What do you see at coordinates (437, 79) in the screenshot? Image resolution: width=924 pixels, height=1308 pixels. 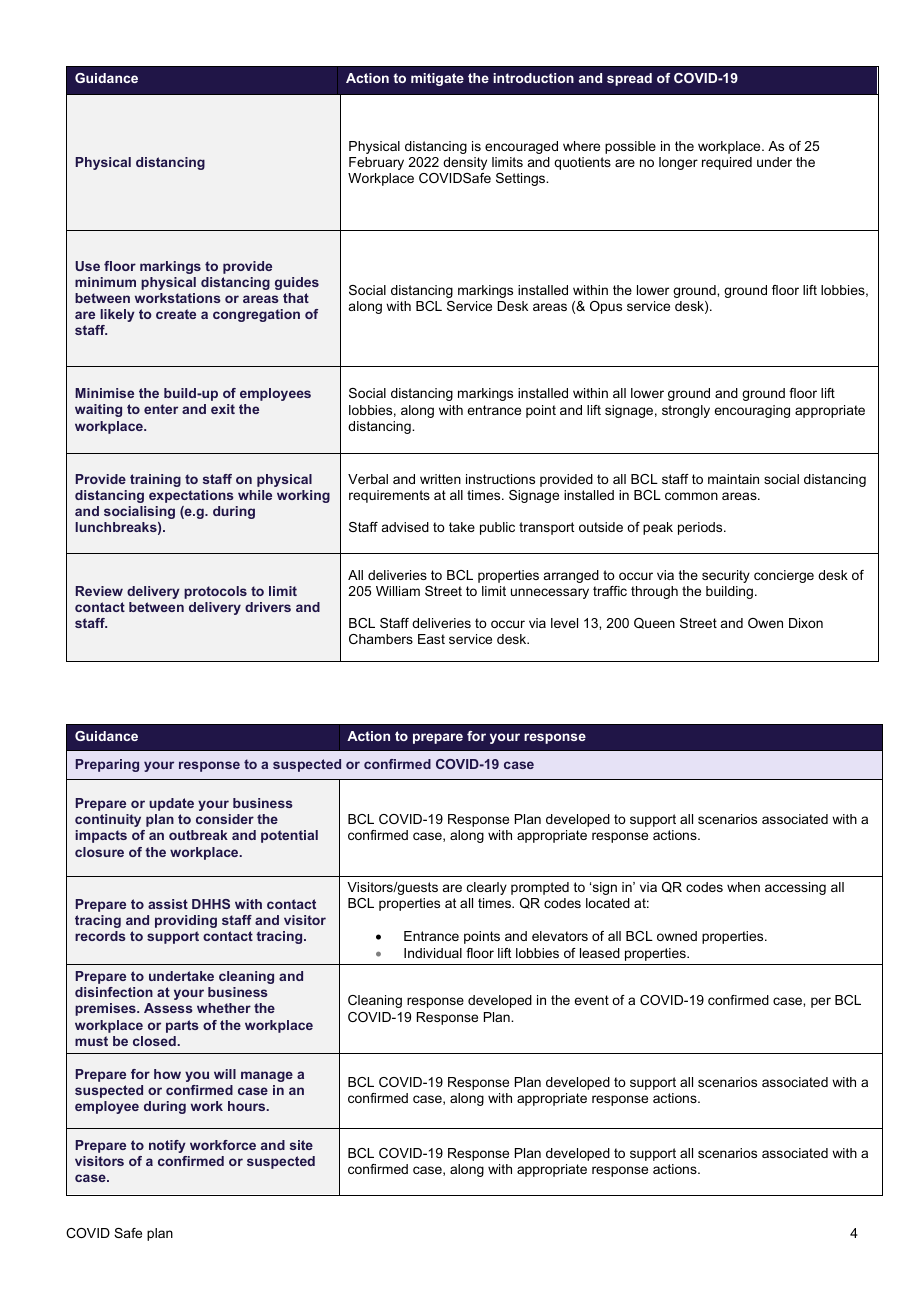 I see `mitigate` at bounding box center [437, 79].
